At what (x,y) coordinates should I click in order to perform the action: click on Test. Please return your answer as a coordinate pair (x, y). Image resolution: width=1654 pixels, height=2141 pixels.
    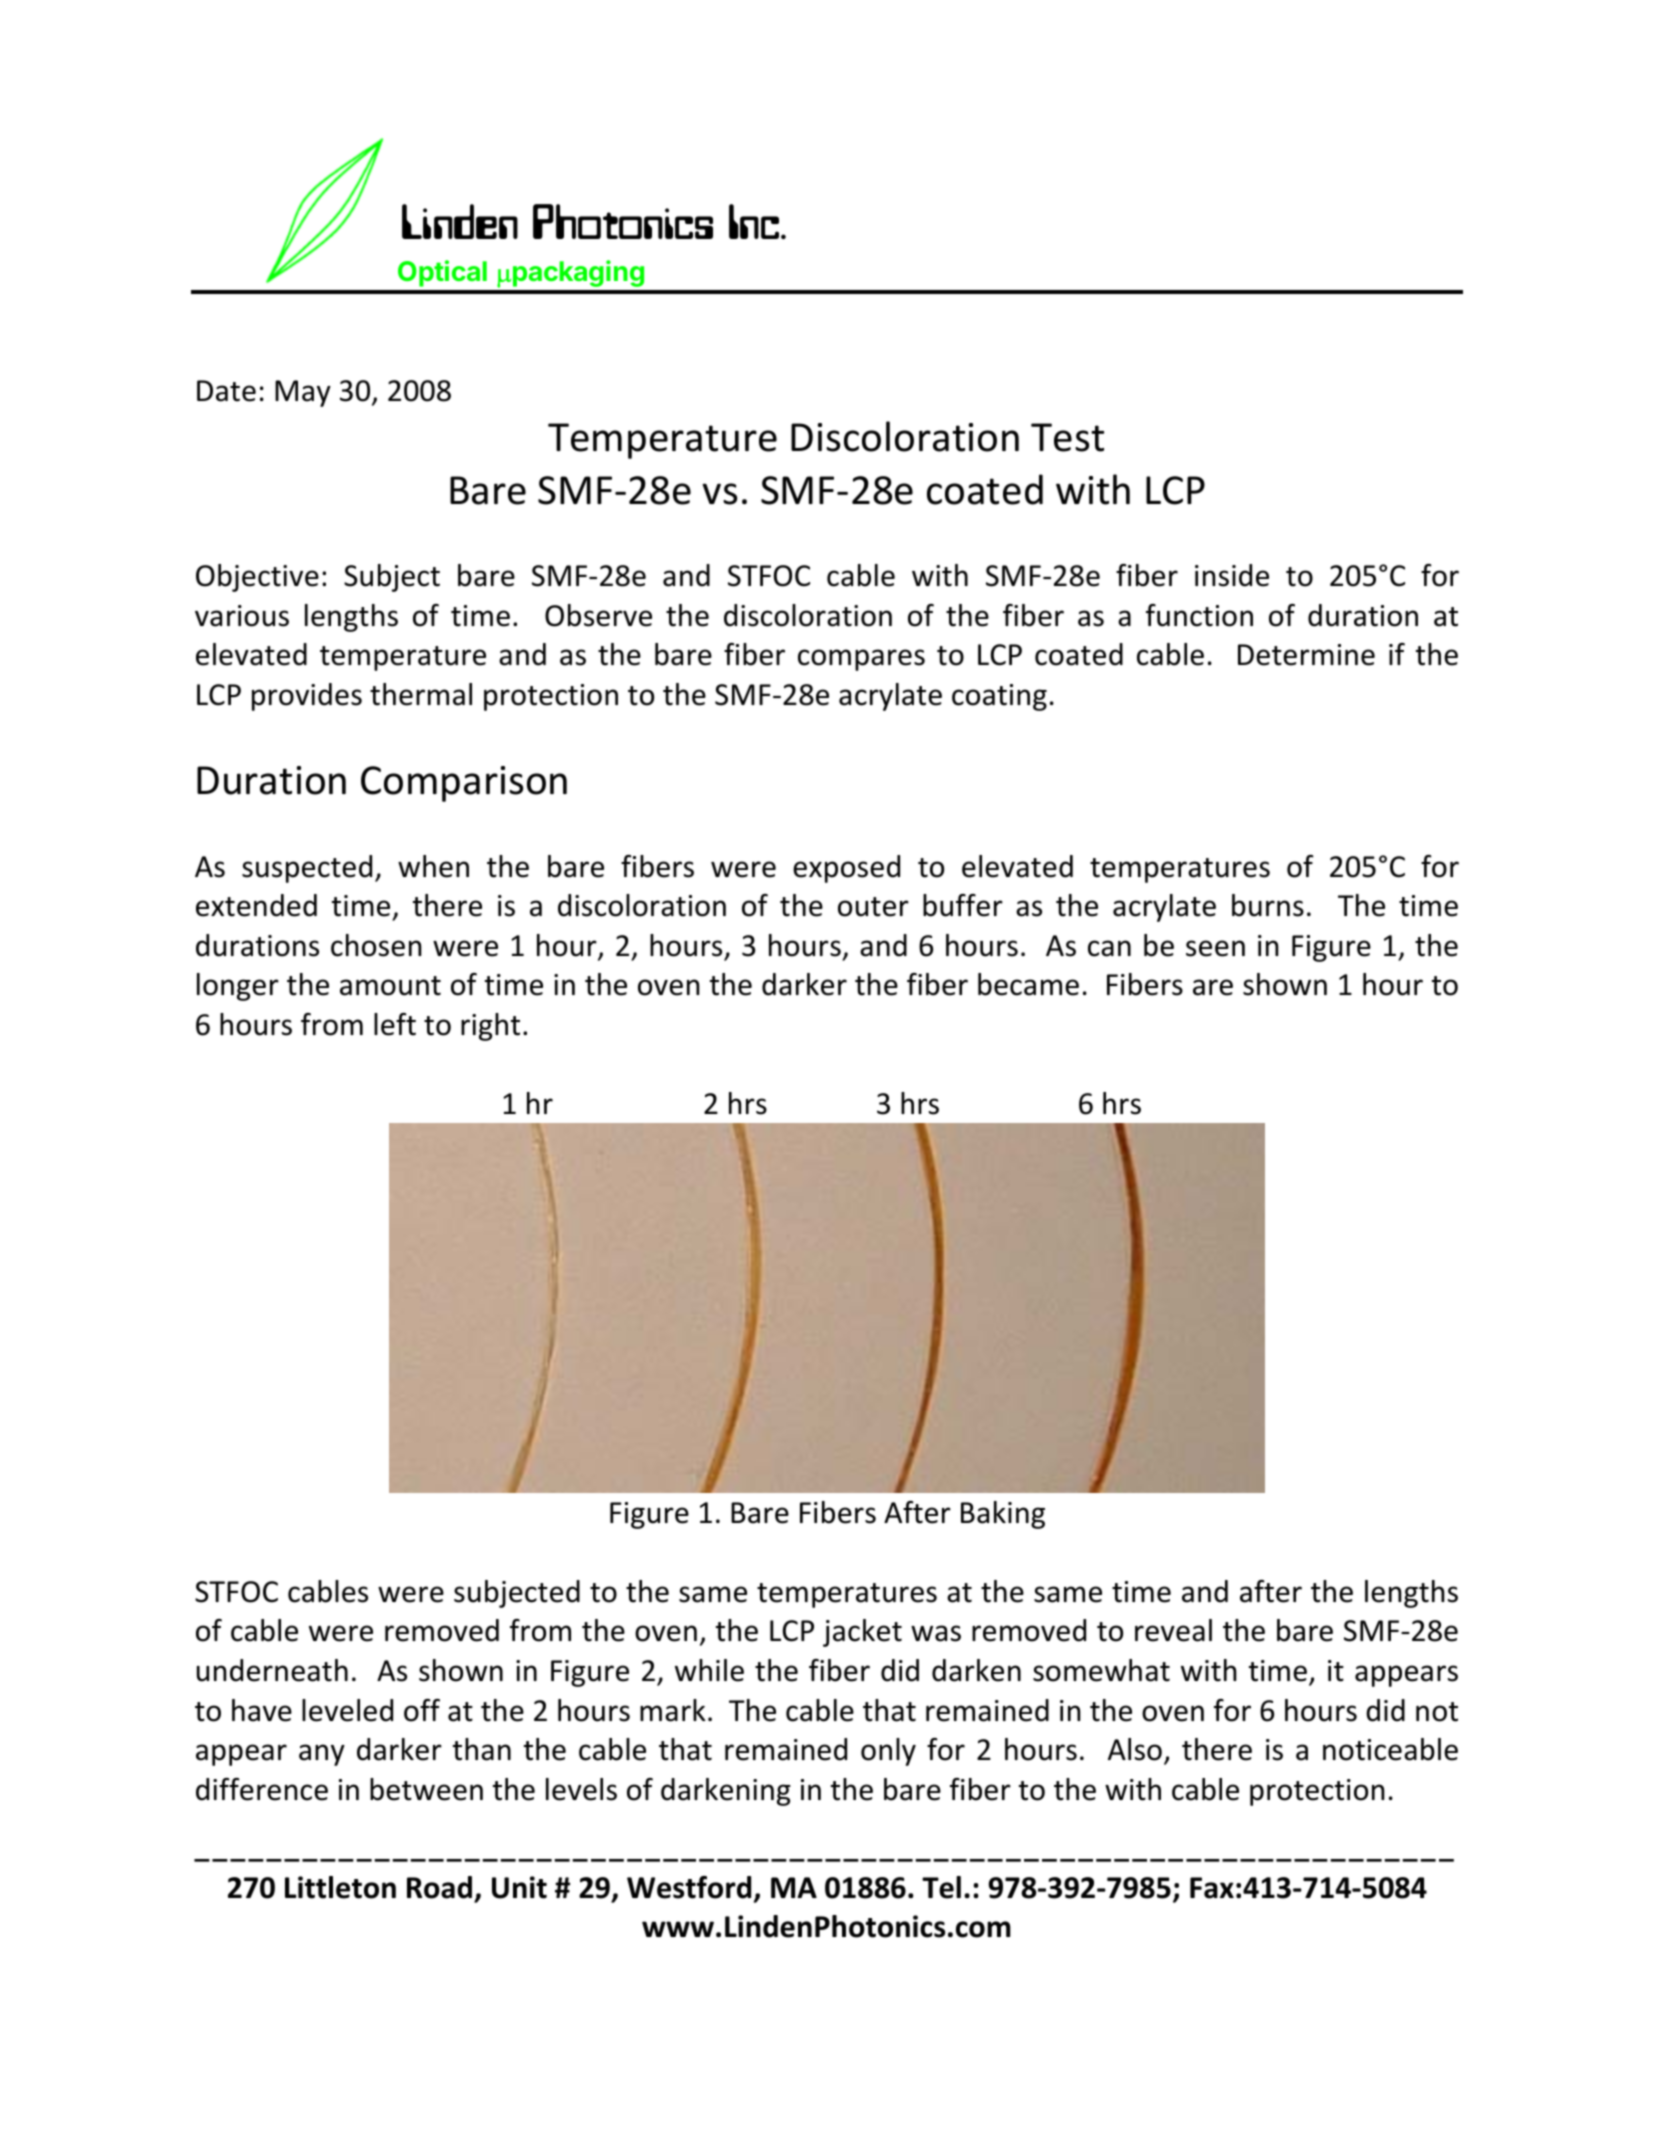
    Looking at the image, I should click on (1067, 437).
